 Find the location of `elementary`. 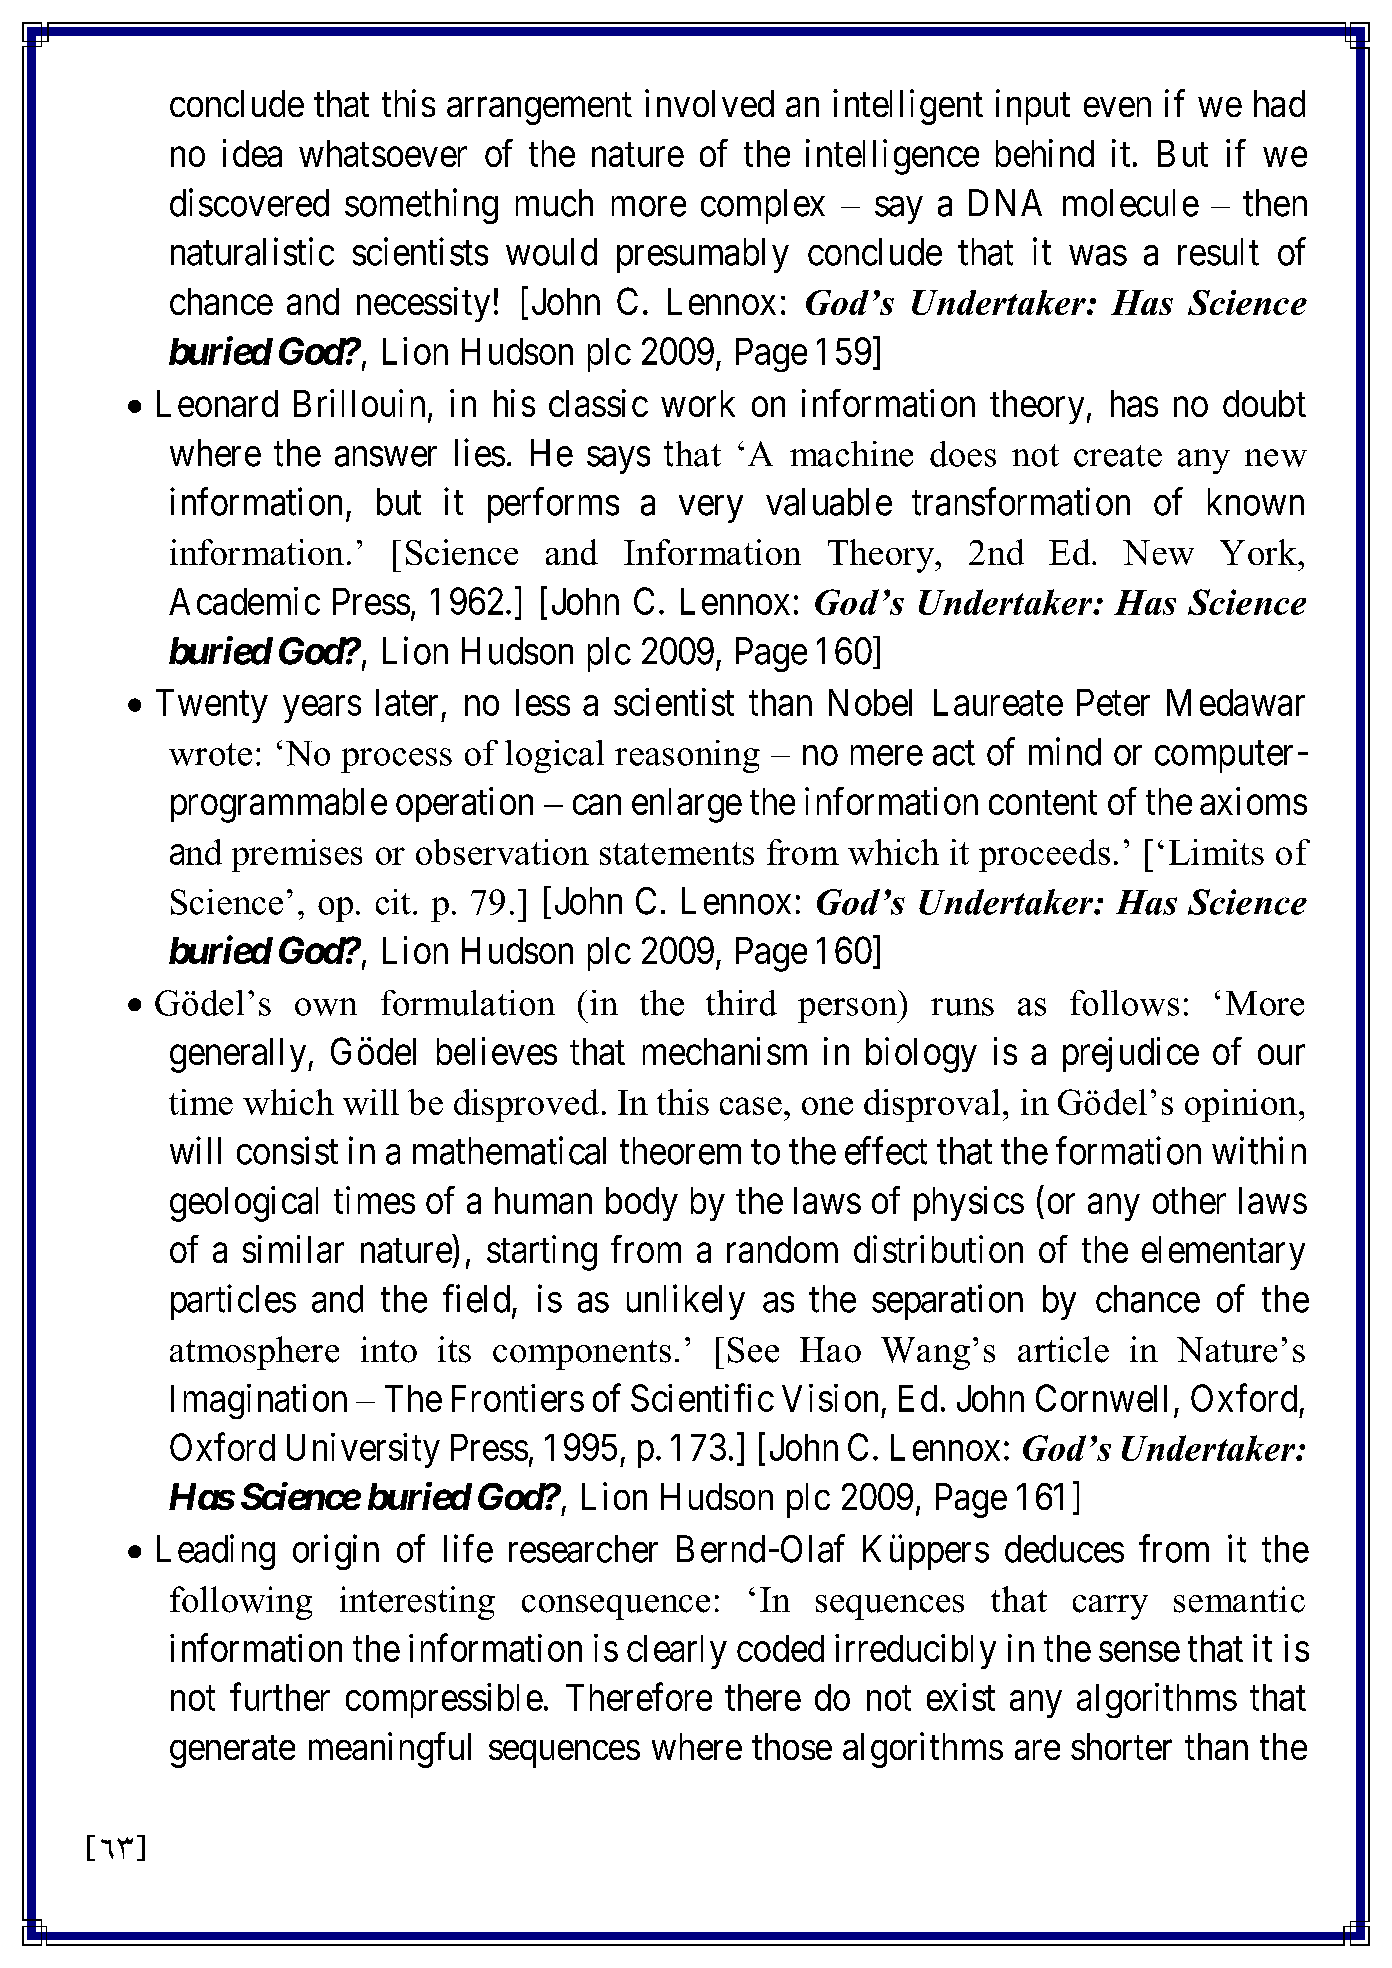

elementary is located at coordinates (1223, 1253).
